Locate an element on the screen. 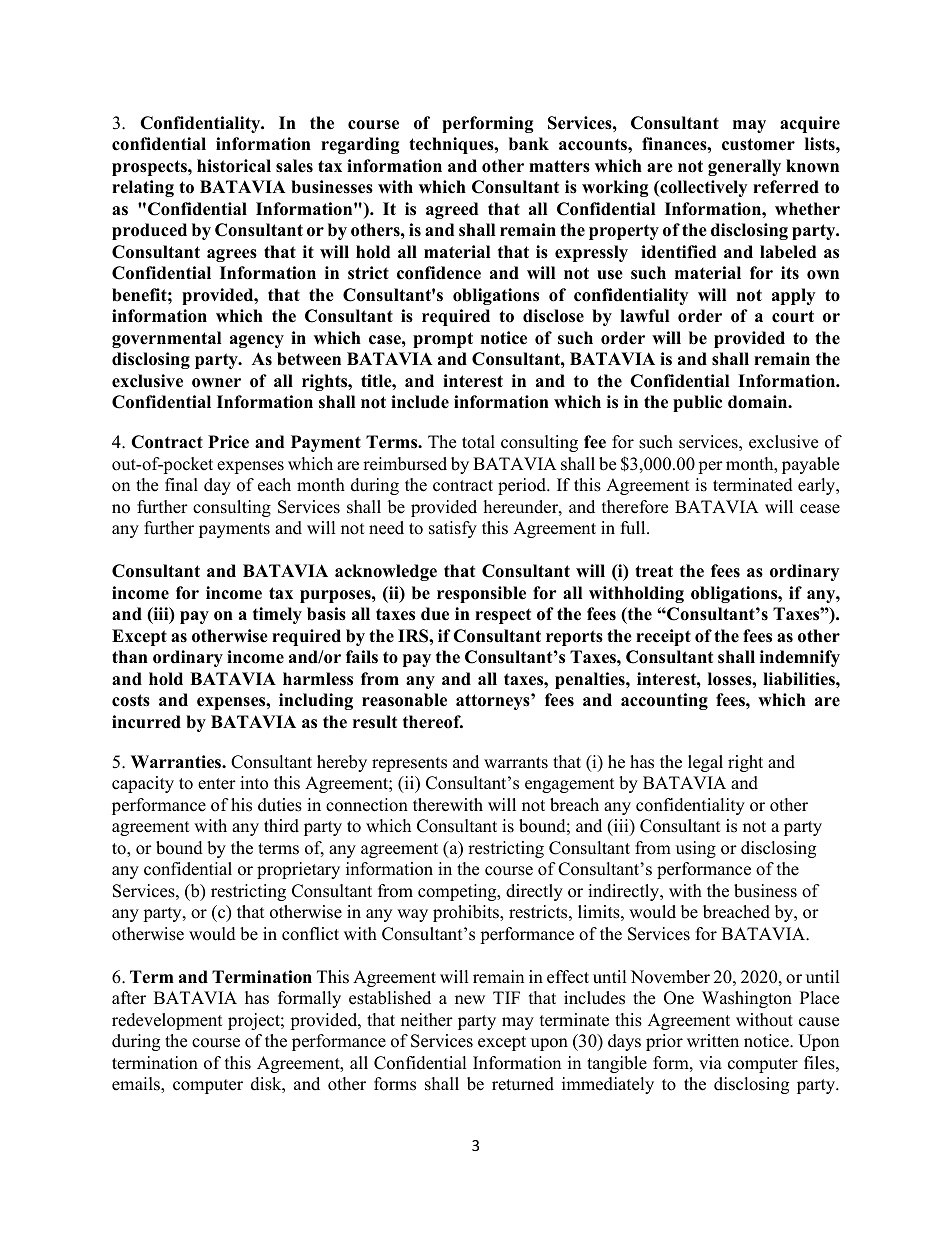 The image size is (952, 1233). generally is located at coordinates (744, 167).
